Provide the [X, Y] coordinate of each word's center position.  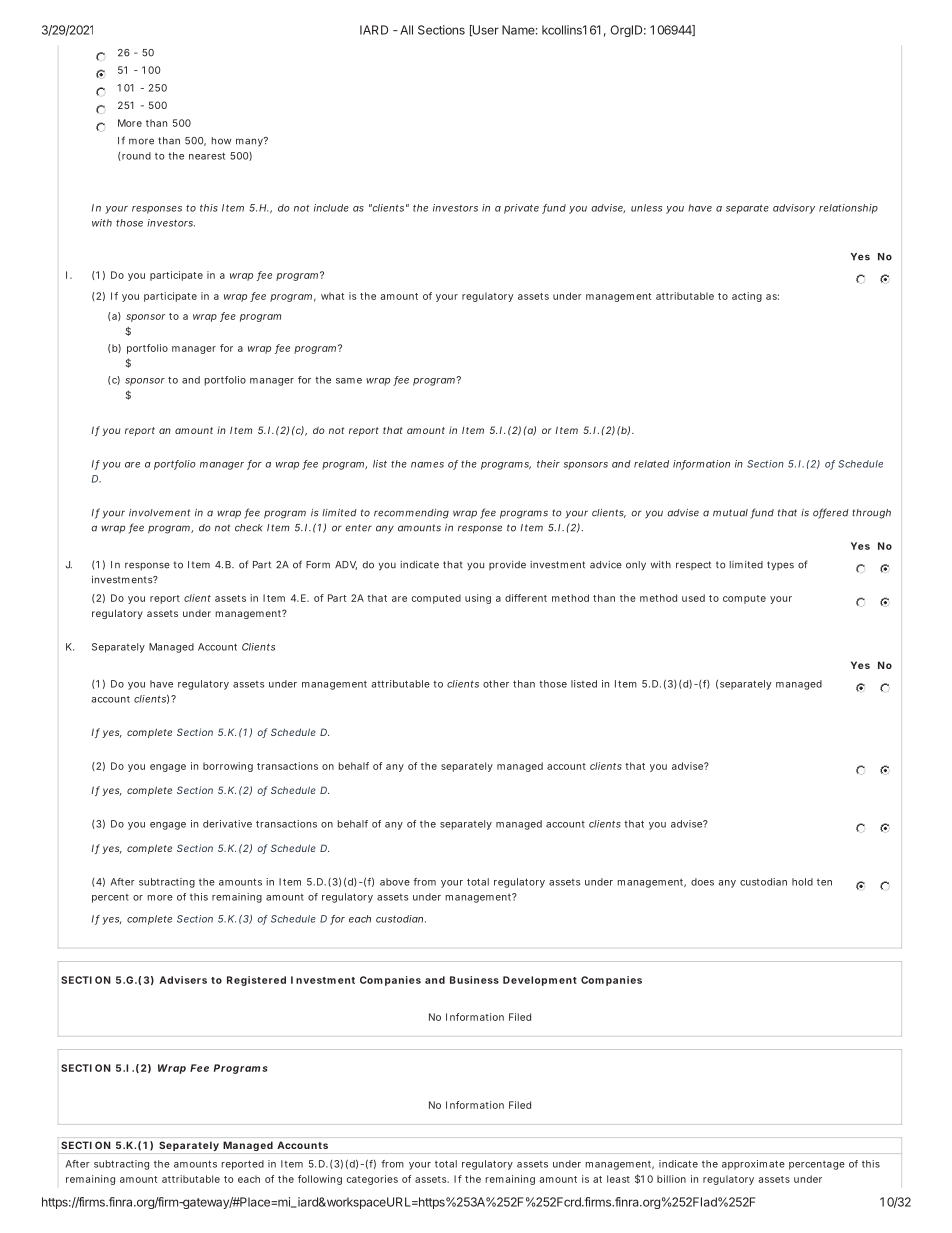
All [406, 30]
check [248, 528]
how [221, 141]
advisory [794, 209]
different [526, 598]
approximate [753, 1165]
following [320, 1180]
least [618, 1179]
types [780, 566]
